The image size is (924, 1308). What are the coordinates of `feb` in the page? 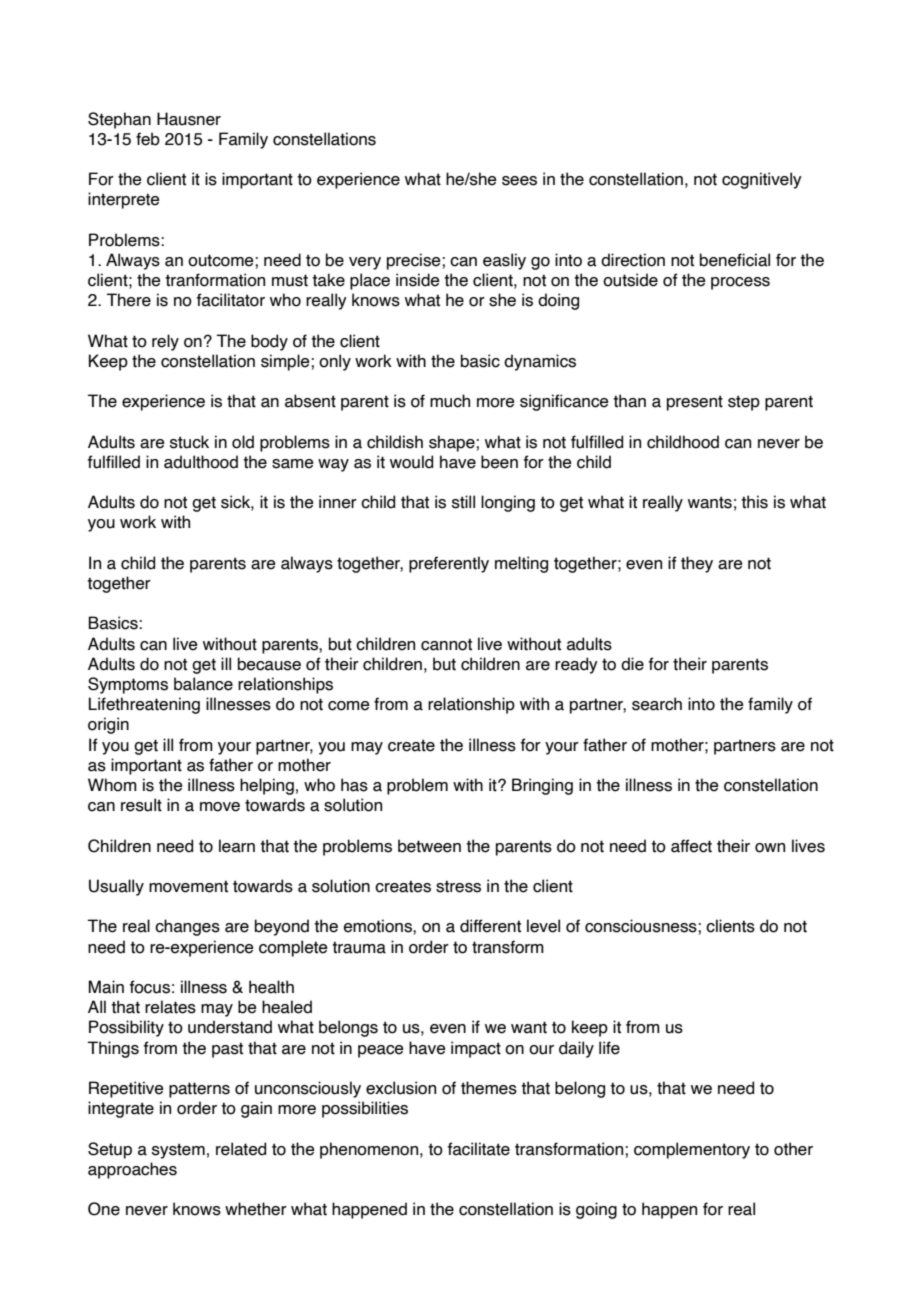 It's located at (148, 139).
